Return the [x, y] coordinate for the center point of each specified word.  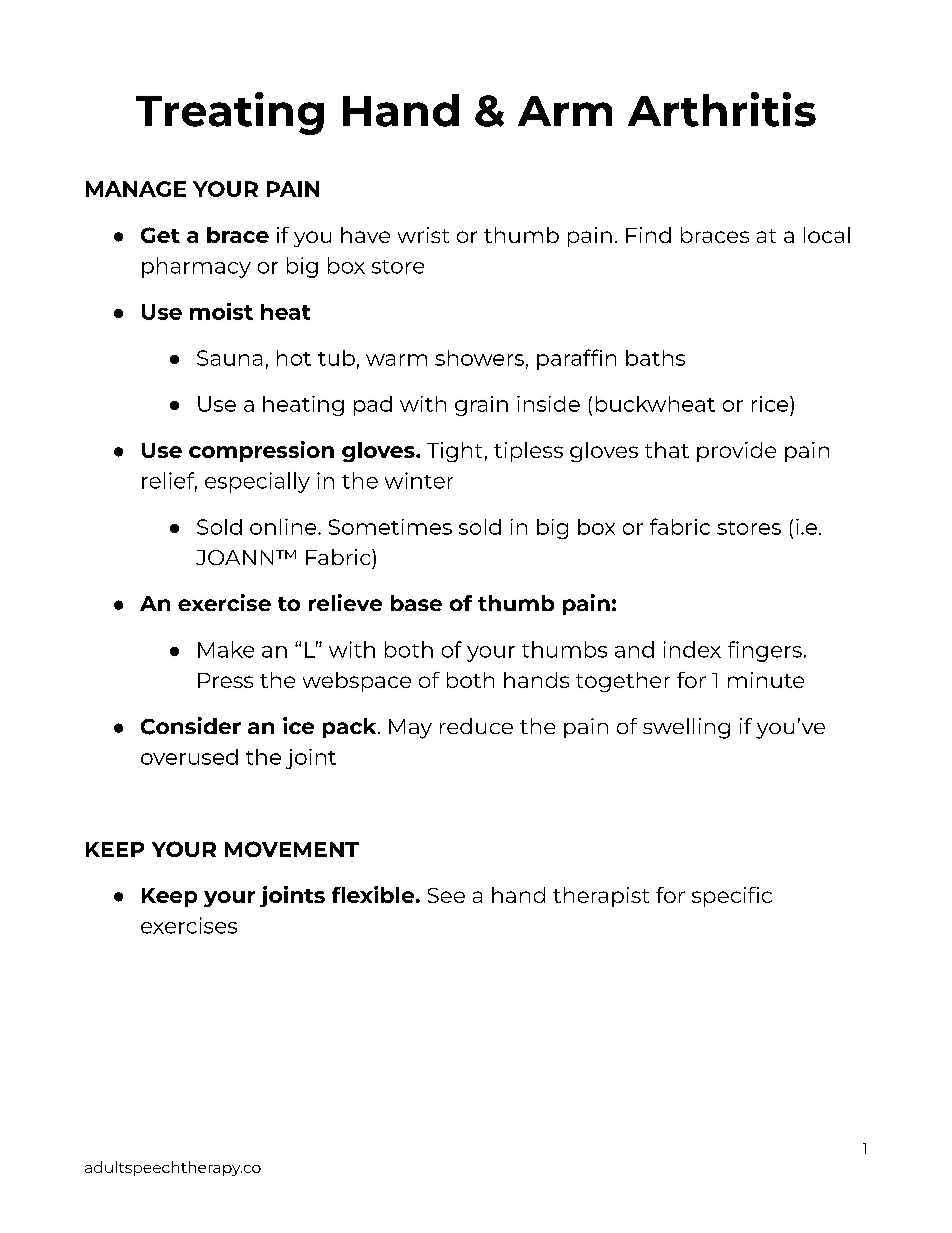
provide [736, 452]
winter [419, 480]
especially [257, 482]
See [446, 895]
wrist [423, 235]
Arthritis [722, 109]
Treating [230, 113]
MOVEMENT [292, 849]
